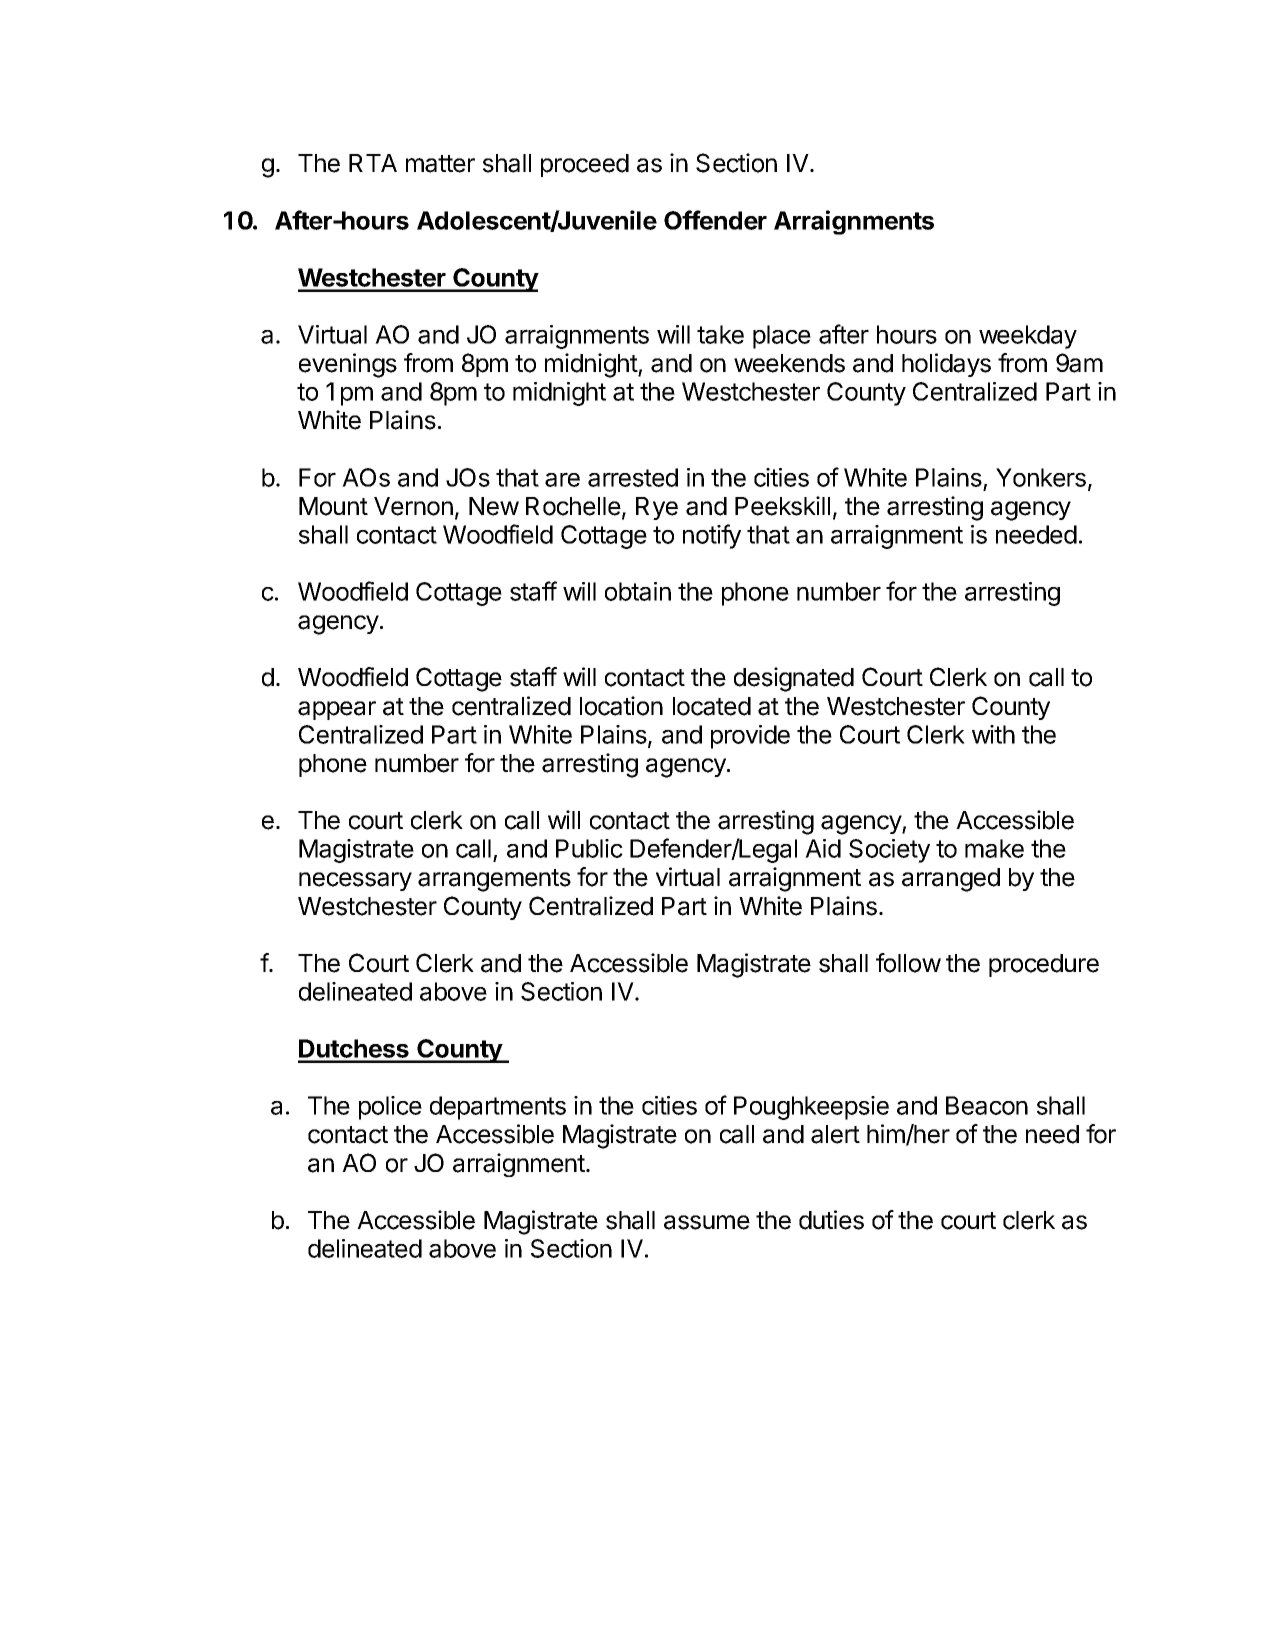 Image resolution: width=1266 pixels, height=1639 pixels. I want to click on matter, so click(440, 164).
